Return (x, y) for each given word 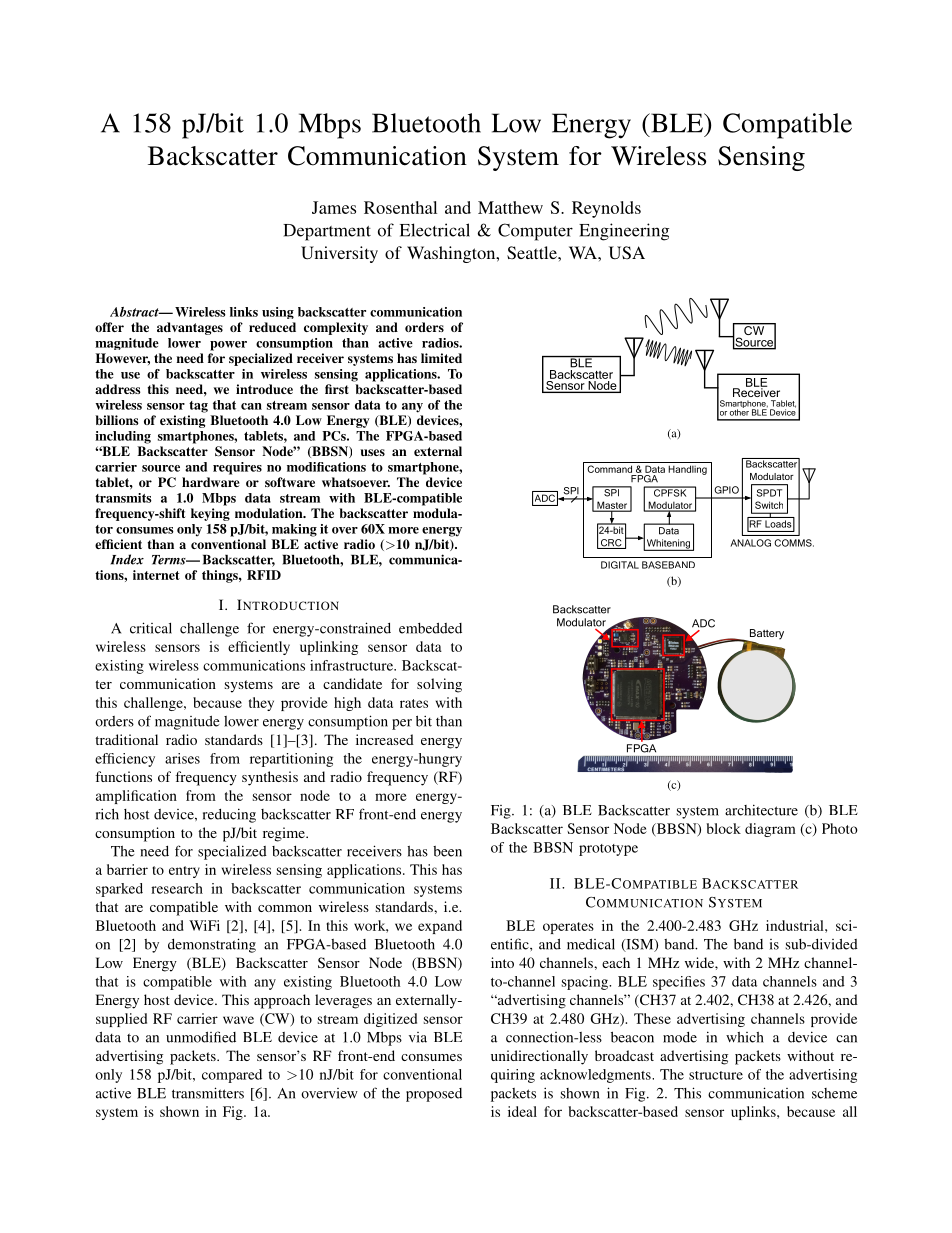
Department (327, 232)
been (447, 851)
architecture (761, 810)
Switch (769, 505)
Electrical (435, 230)
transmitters (208, 1093)
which (745, 1037)
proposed (434, 1095)
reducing (229, 815)
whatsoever (356, 482)
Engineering (624, 232)
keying (210, 514)
